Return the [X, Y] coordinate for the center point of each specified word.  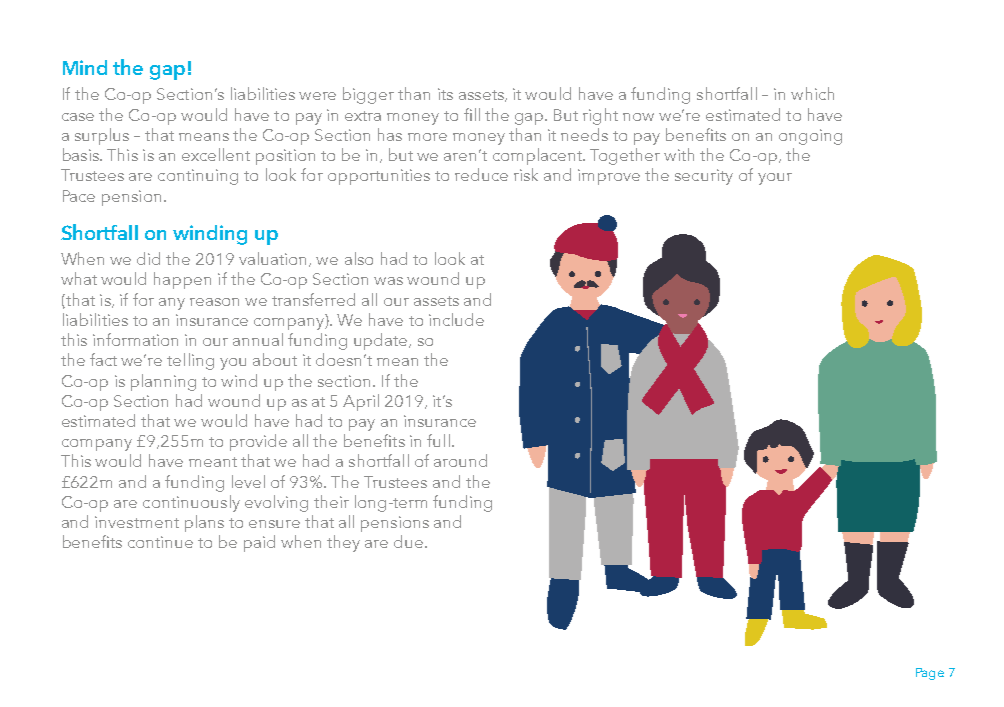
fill [472, 114]
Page [930, 674]
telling [190, 361]
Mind [85, 67]
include [456, 319]
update [382, 341]
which [812, 93]
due [408, 541]
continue [160, 542]
